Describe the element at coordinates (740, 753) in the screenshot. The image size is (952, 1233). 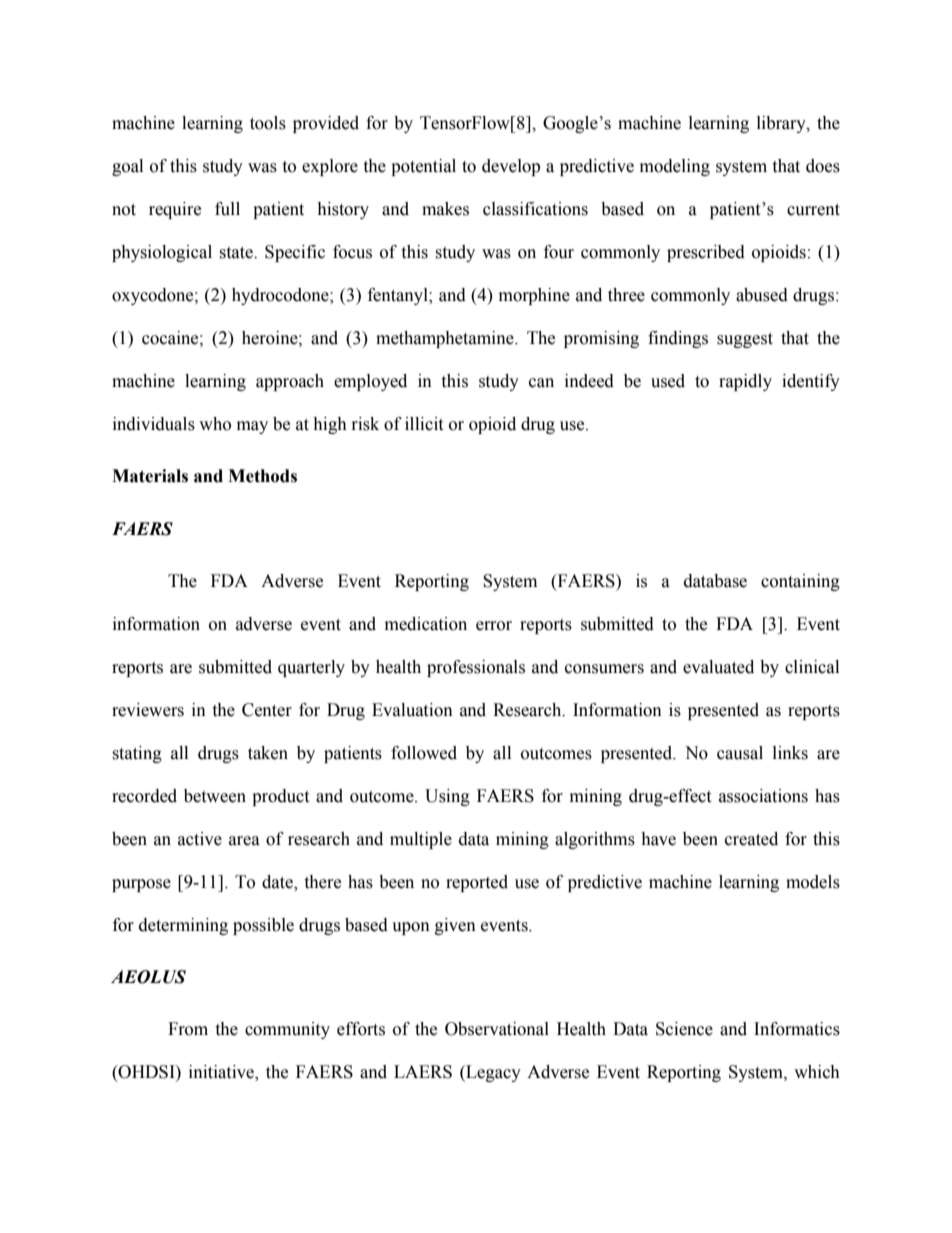
I see `causal` at that location.
